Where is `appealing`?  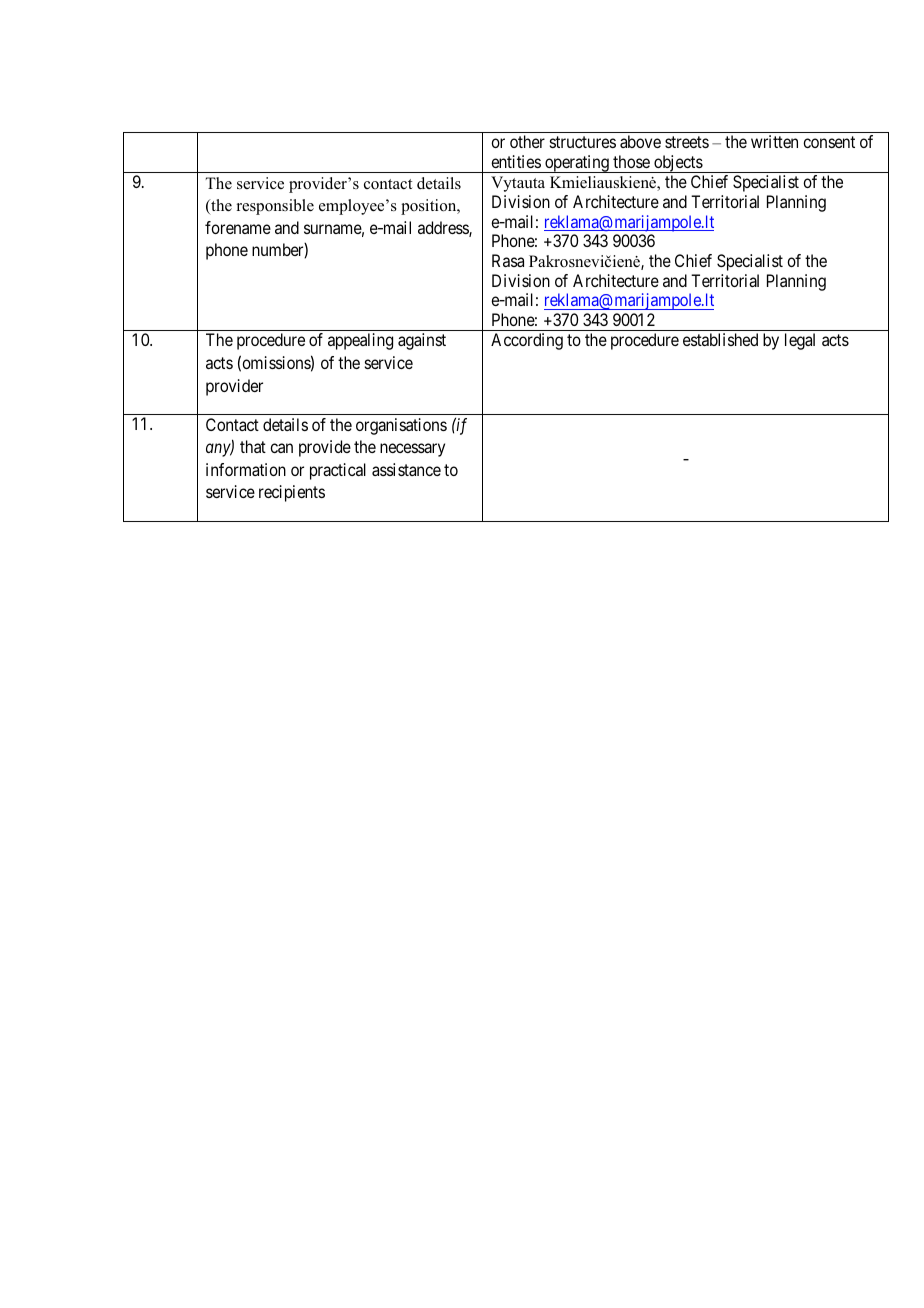 appealing is located at coordinates (360, 341).
